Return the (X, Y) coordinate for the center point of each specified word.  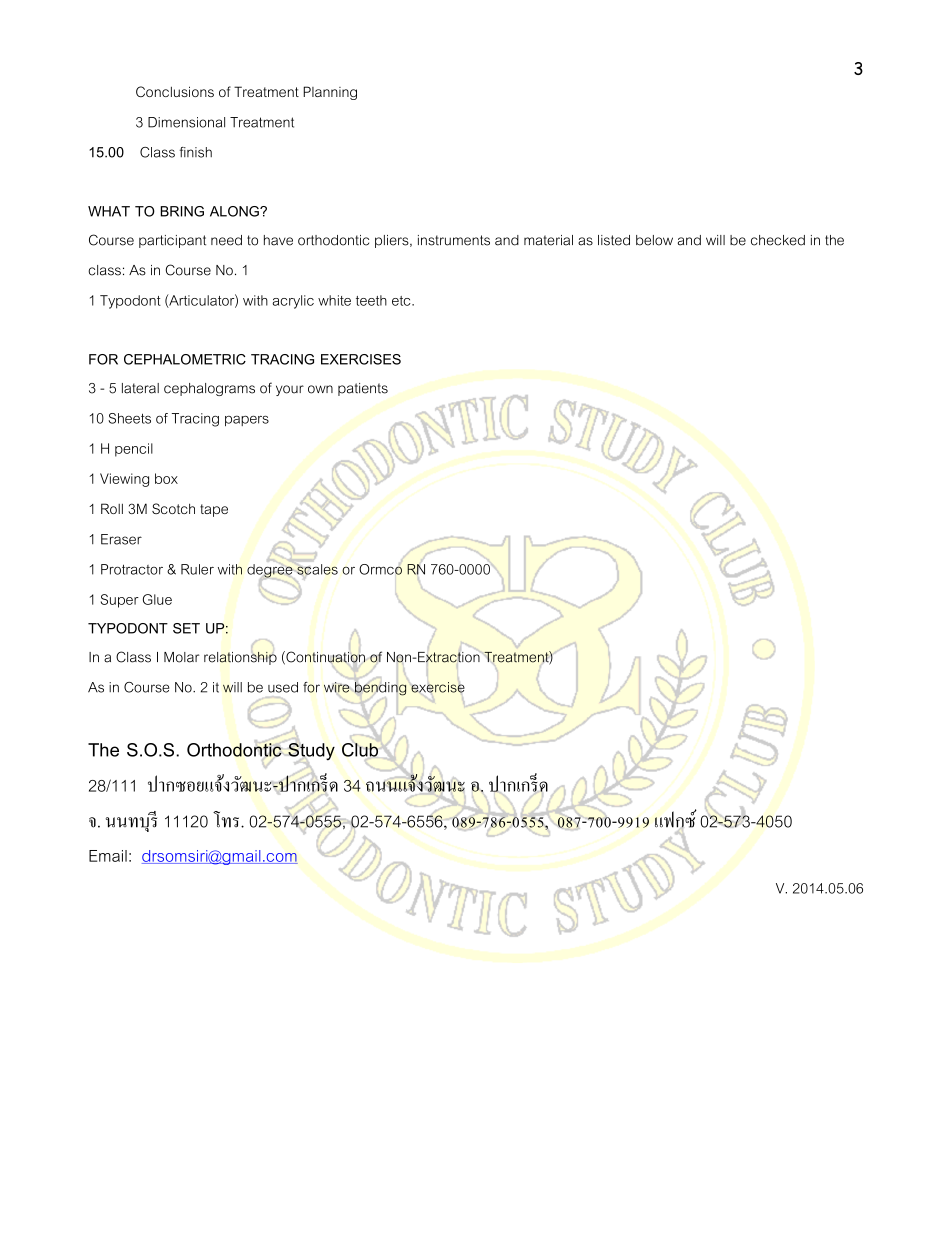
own (320, 389)
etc (402, 301)
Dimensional (186, 122)
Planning (330, 93)
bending (380, 689)
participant (172, 241)
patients (363, 389)
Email (108, 856)
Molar (182, 657)
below (654, 240)
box (166, 478)
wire (338, 688)
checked (778, 240)
